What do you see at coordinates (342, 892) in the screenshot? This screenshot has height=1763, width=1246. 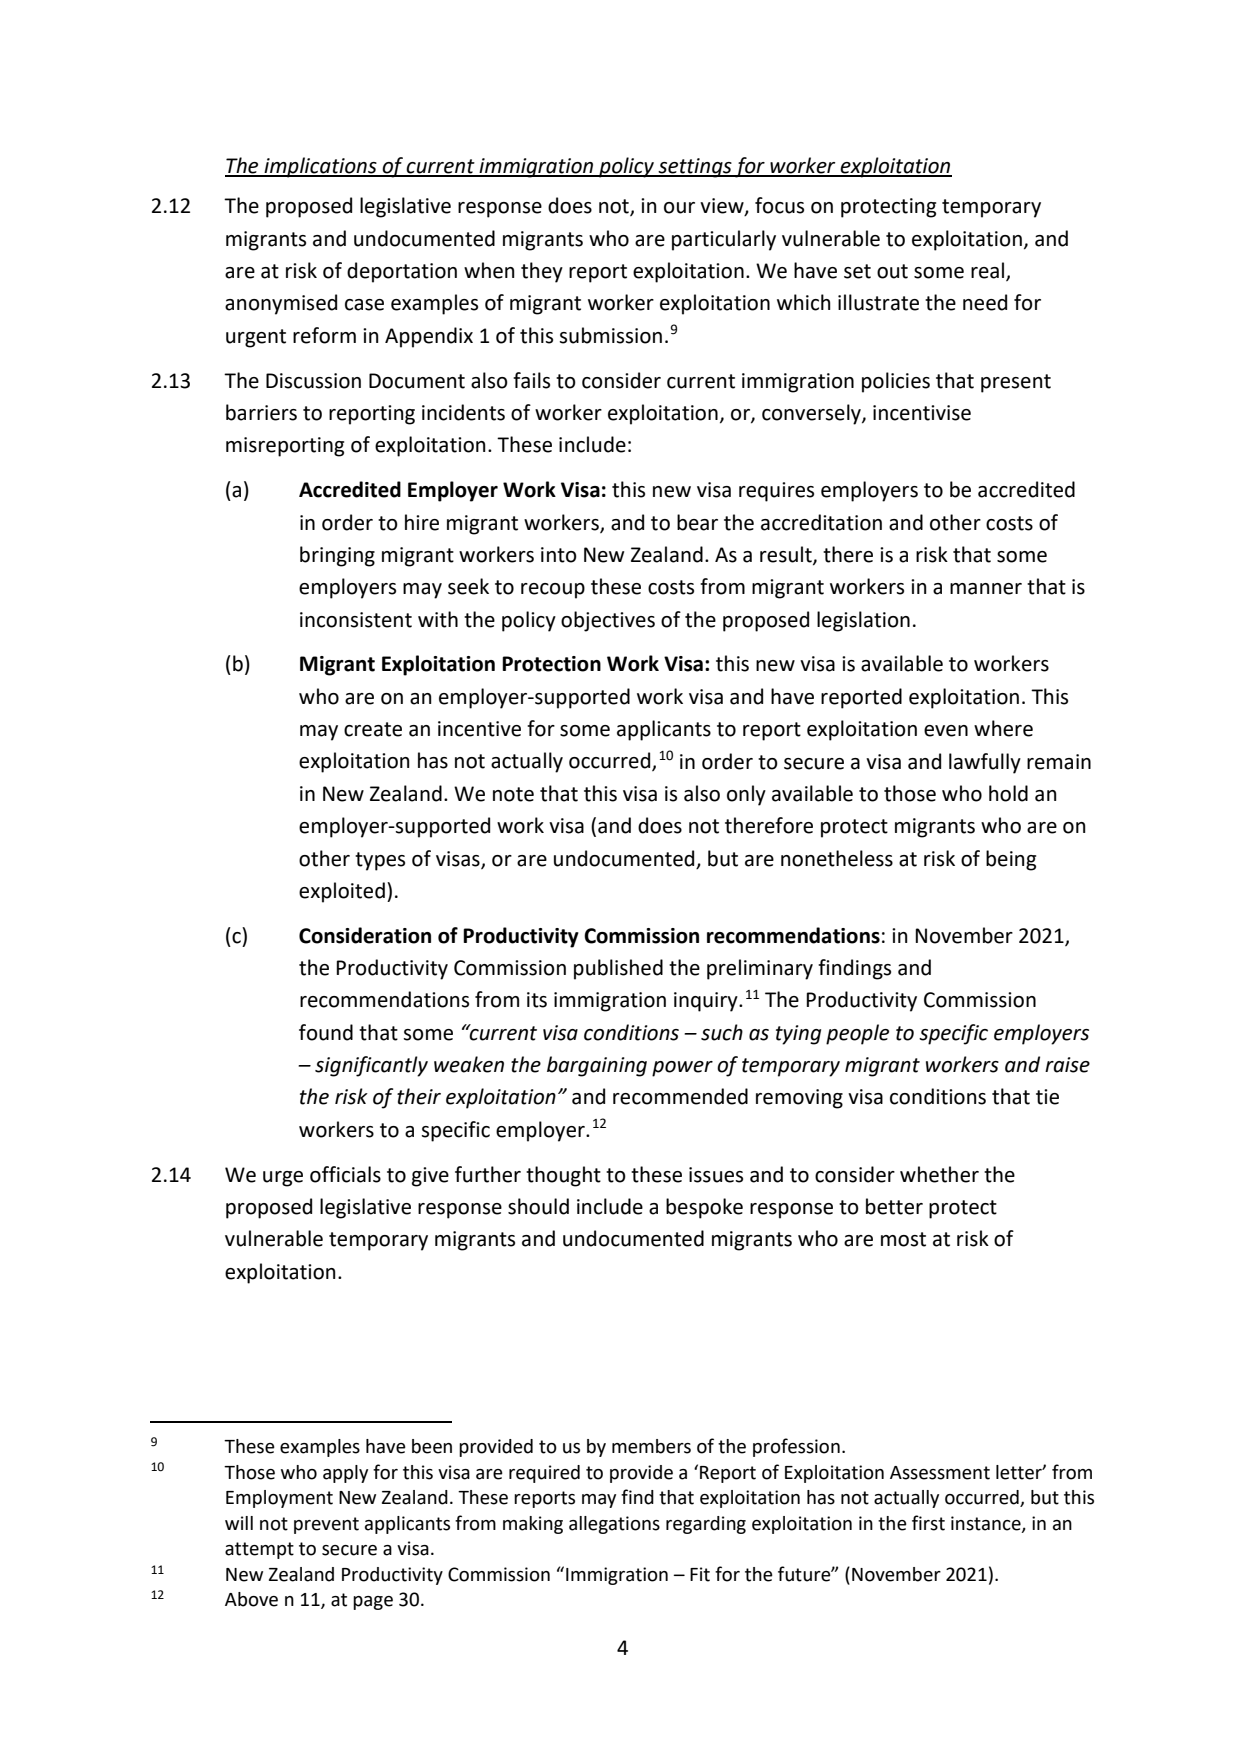 I see `exploited` at bounding box center [342, 892].
